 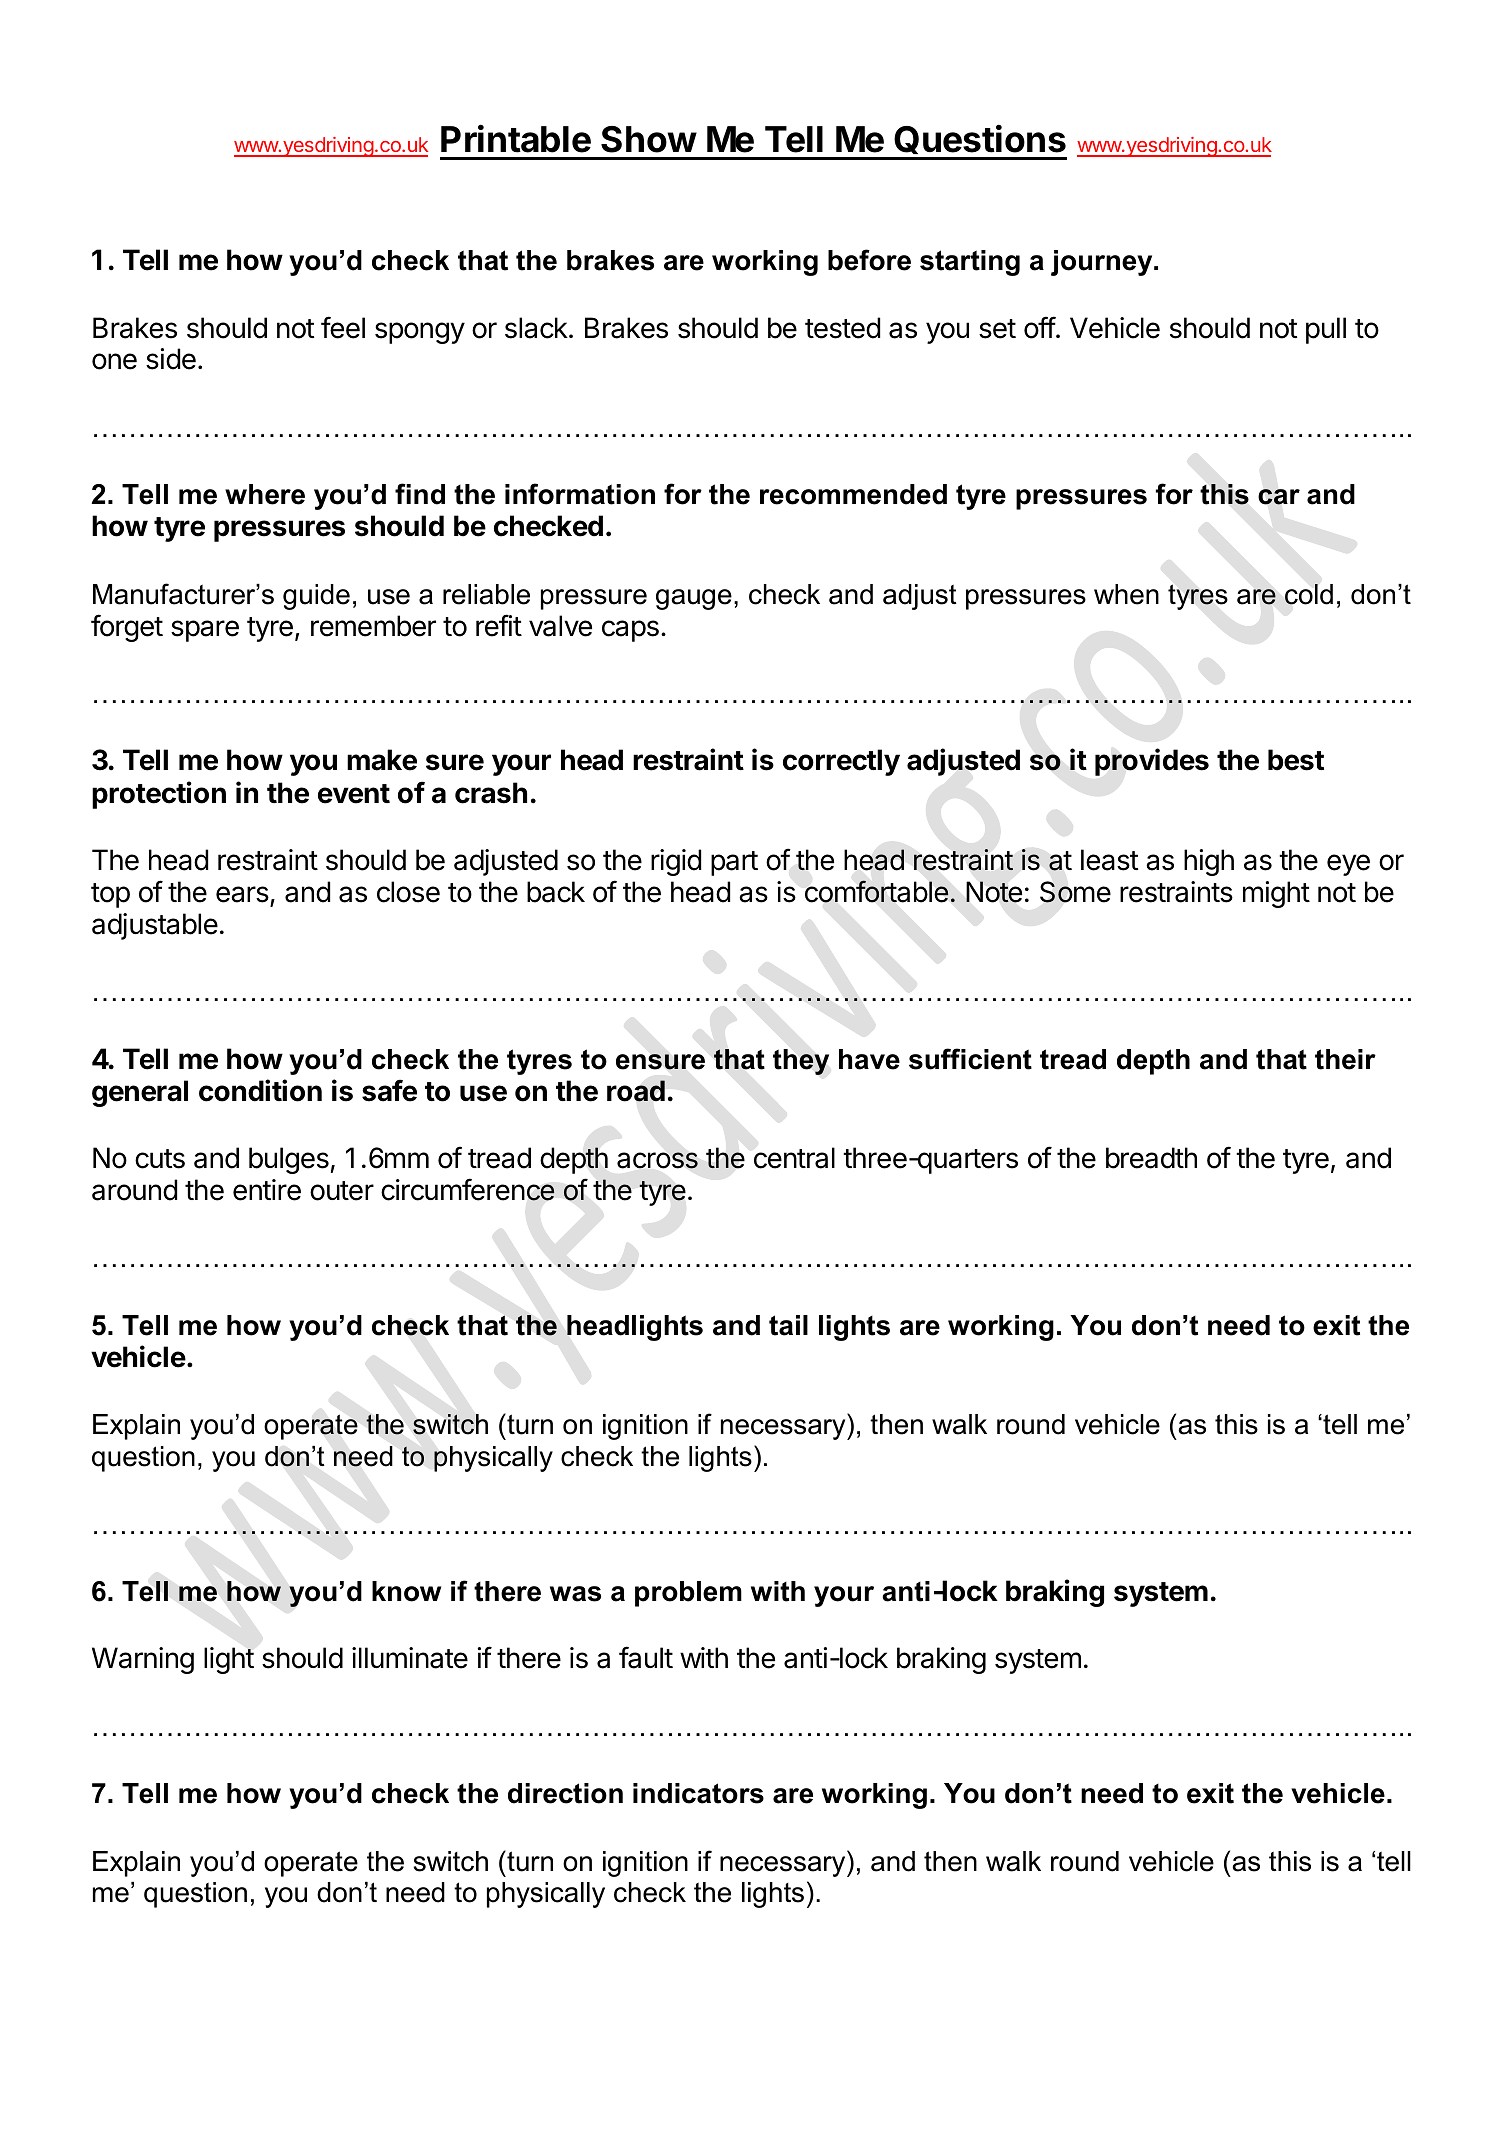 What do you see at coordinates (1103, 263) in the screenshot?
I see `journey` at bounding box center [1103, 263].
